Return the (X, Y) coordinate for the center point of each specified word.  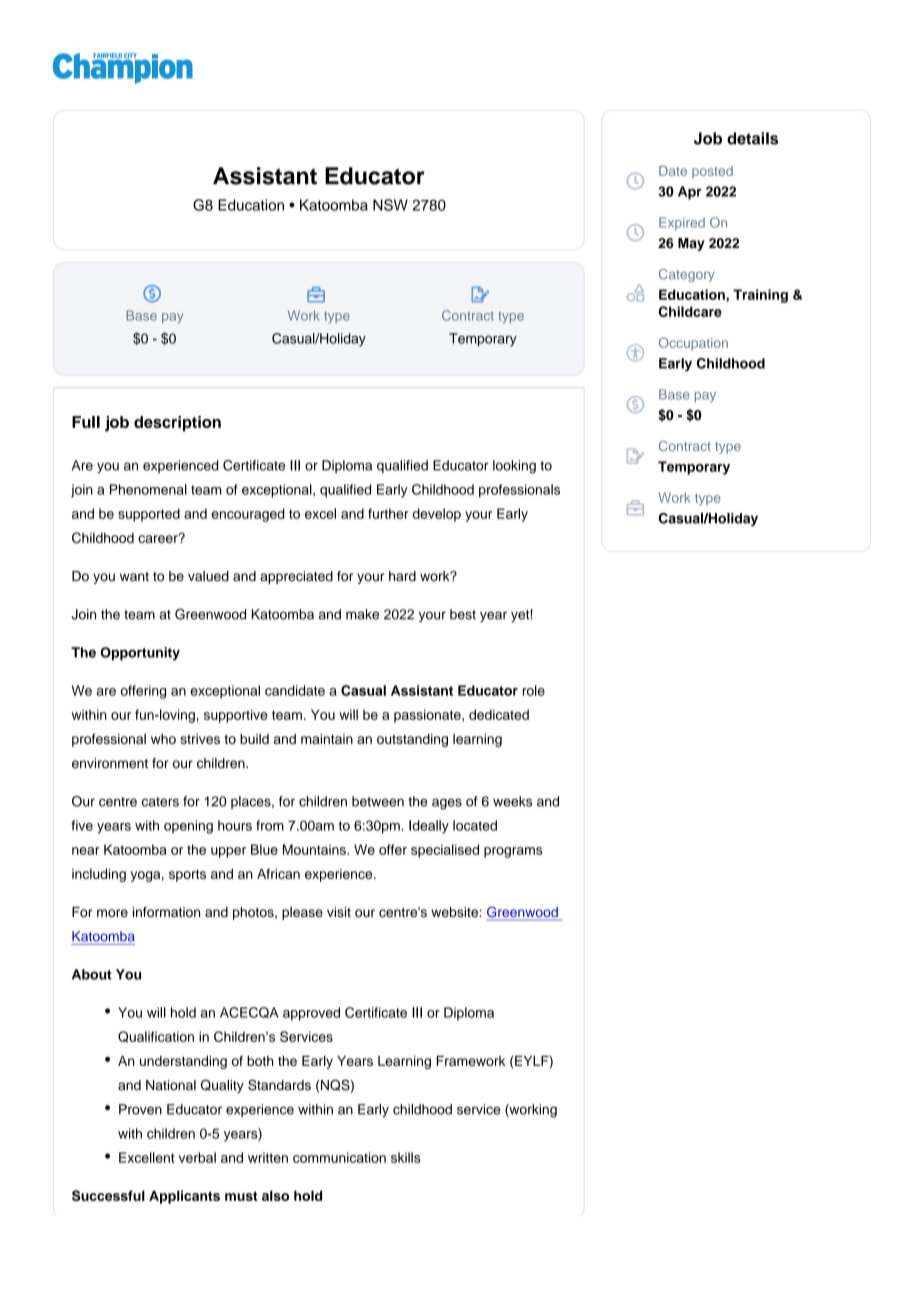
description (177, 424)
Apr (690, 193)
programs (513, 852)
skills (406, 1157)
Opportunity (140, 654)
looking (514, 467)
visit (339, 912)
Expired (682, 223)
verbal (197, 1157)
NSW (390, 205)
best (463, 614)
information (166, 912)
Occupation (693, 344)
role (534, 690)
